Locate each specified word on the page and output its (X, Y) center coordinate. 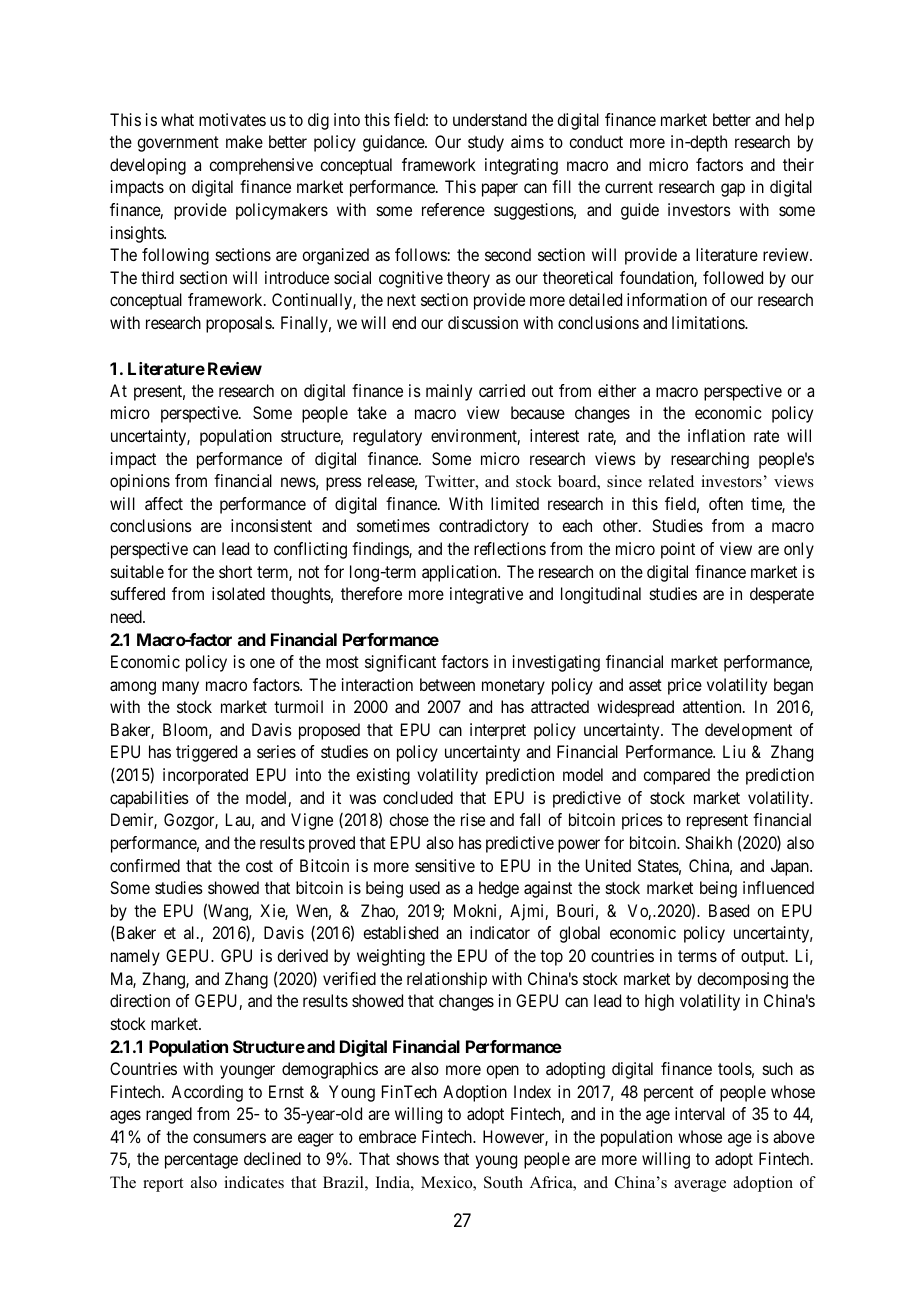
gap (733, 190)
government (178, 144)
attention (713, 706)
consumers (229, 1138)
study (486, 143)
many (180, 688)
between (447, 684)
